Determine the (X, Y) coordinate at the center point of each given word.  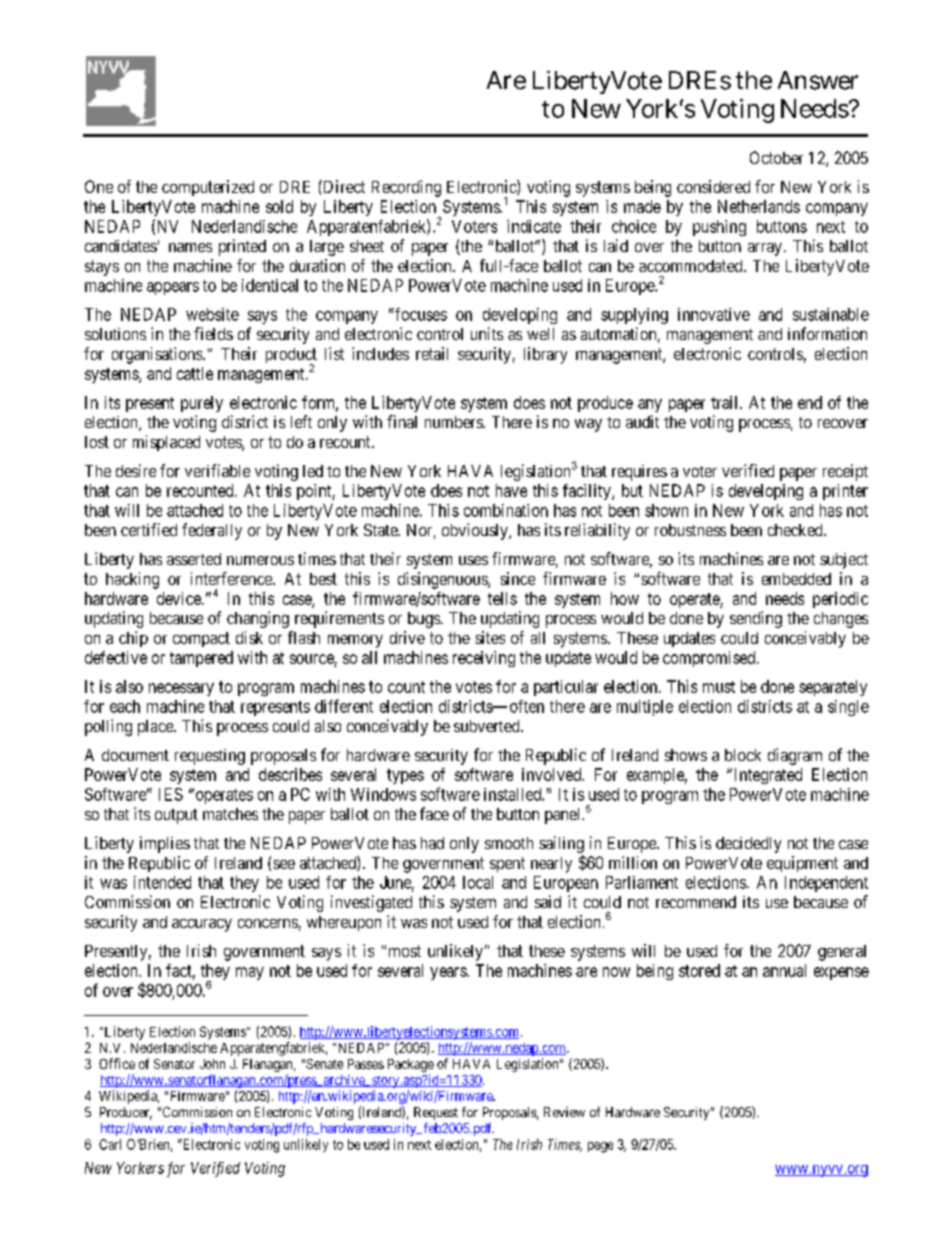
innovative (714, 314)
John (212, 1064)
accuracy (202, 925)
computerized (208, 188)
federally (212, 531)
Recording (406, 188)
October (776, 157)
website (212, 314)
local (478, 882)
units (487, 333)
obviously (476, 531)
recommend (696, 902)
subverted (488, 726)
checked (796, 530)
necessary (181, 689)
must (719, 687)
